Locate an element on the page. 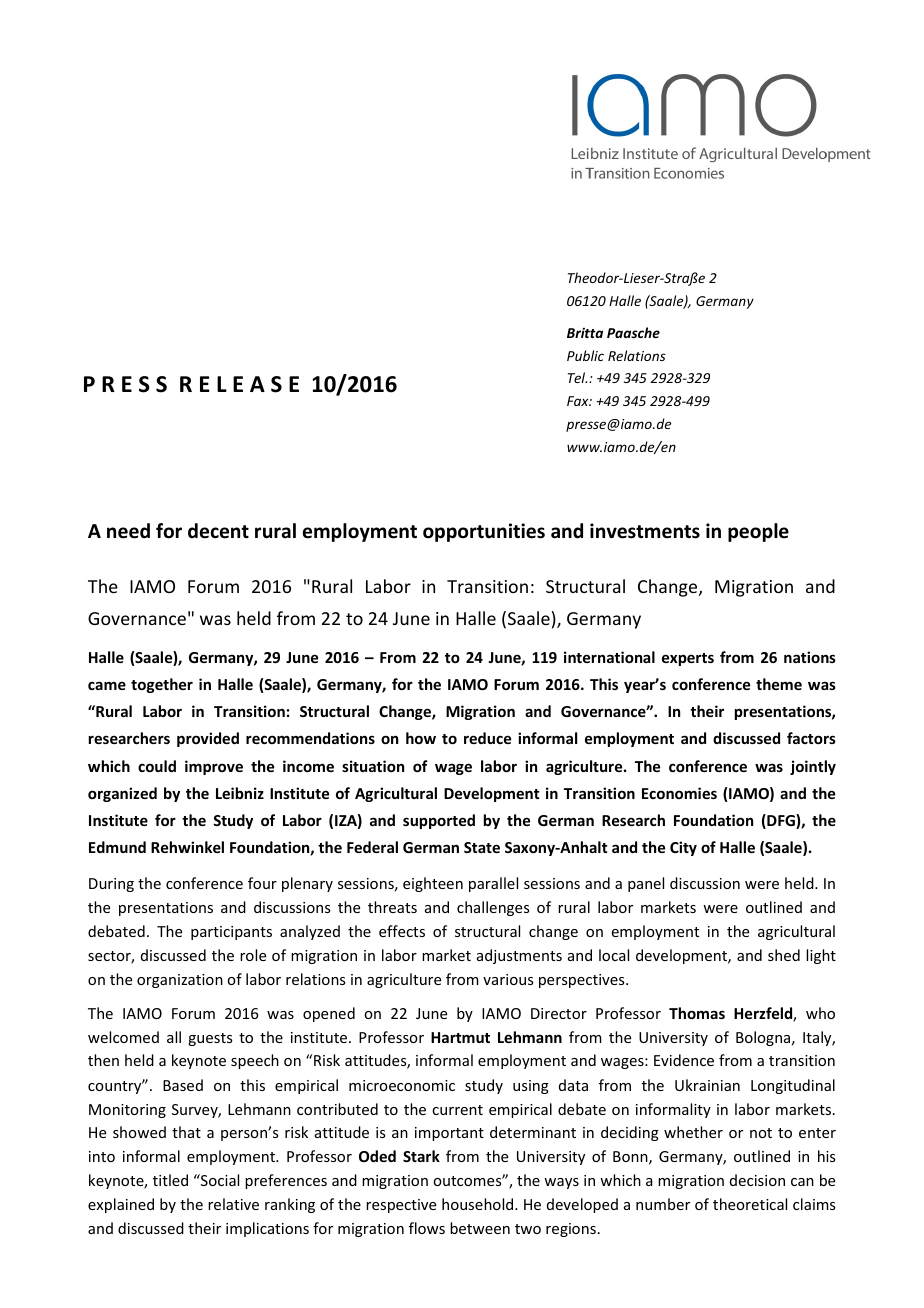 The image size is (924, 1308). improve is located at coordinates (214, 767).
